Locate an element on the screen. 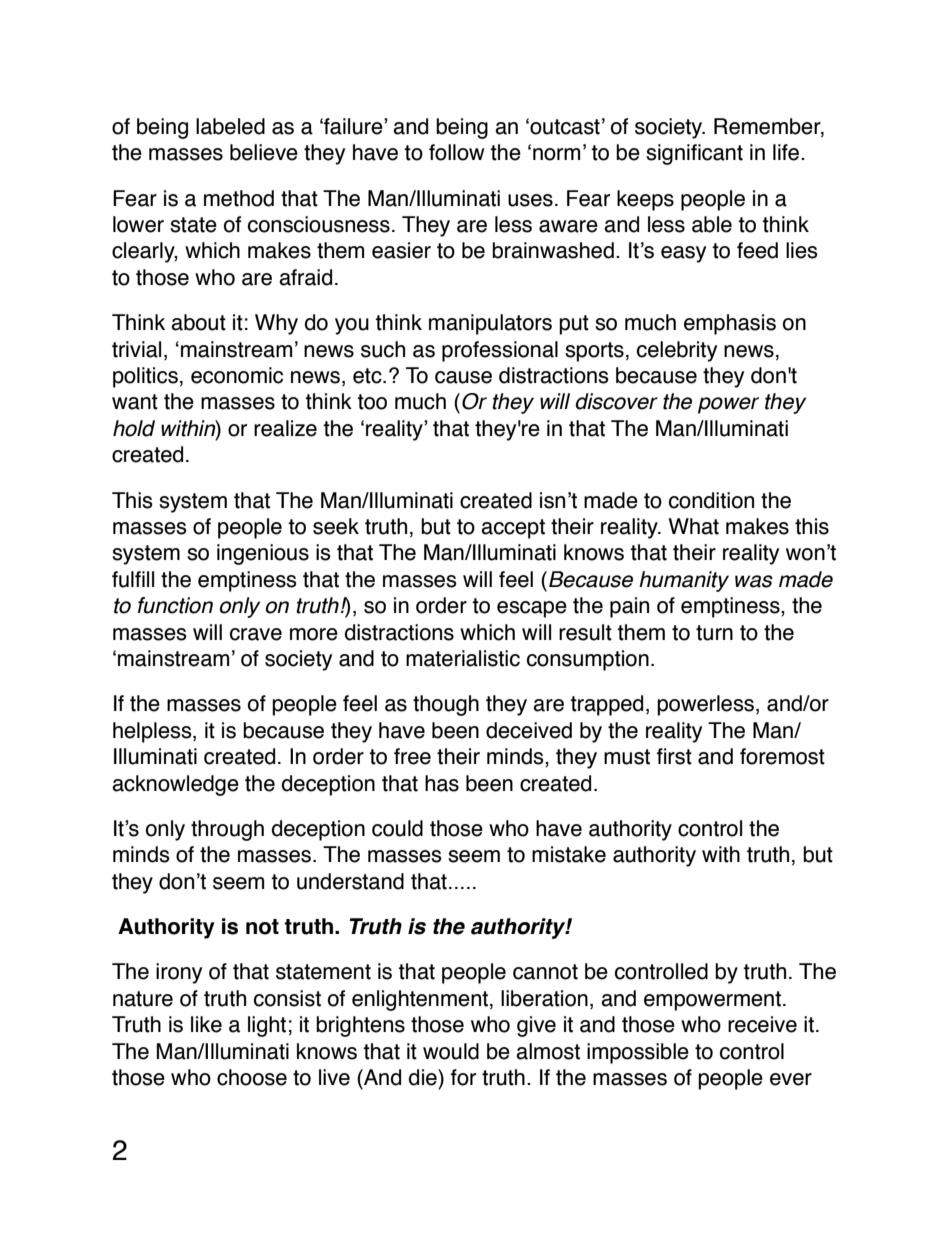 This screenshot has height=1233, width=952. accept is located at coordinates (513, 529).
